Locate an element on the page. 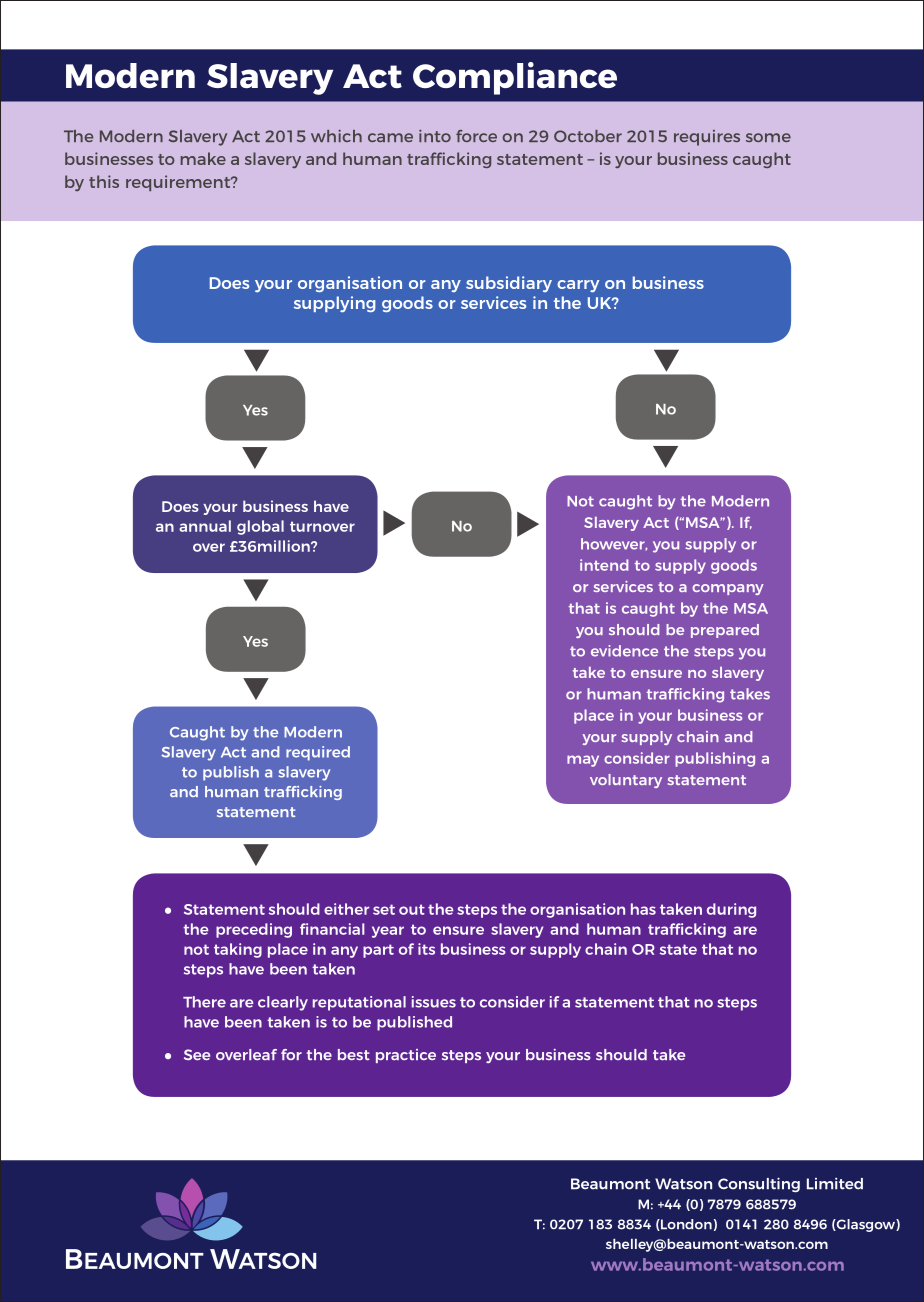 Image resolution: width=924 pixels, height=1302 pixels. taking is located at coordinates (238, 950).
